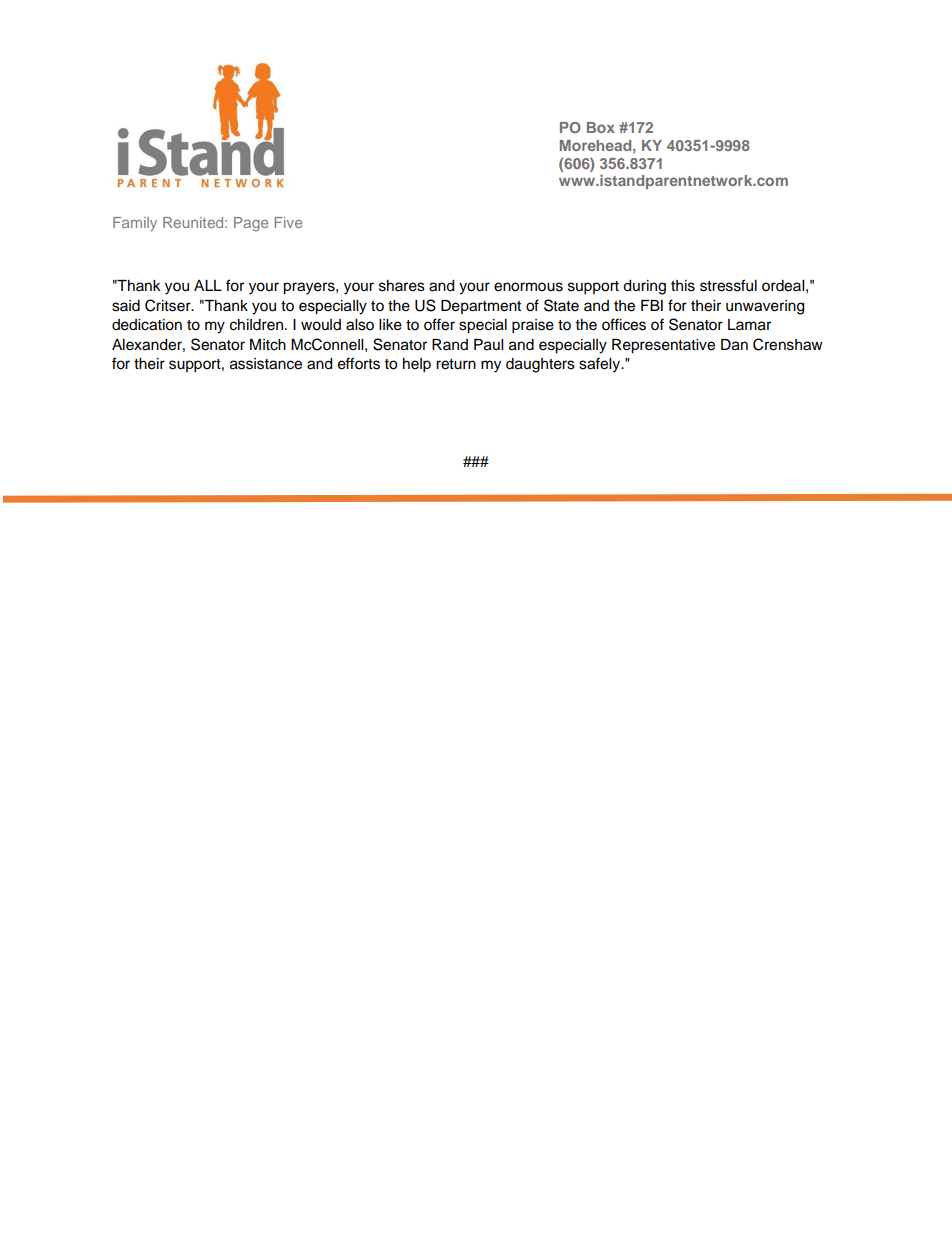 This screenshot has height=1233, width=952. What do you see at coordinates (256, 325) in the screenshot?
I see `children` at bounding box center [256, 325].
